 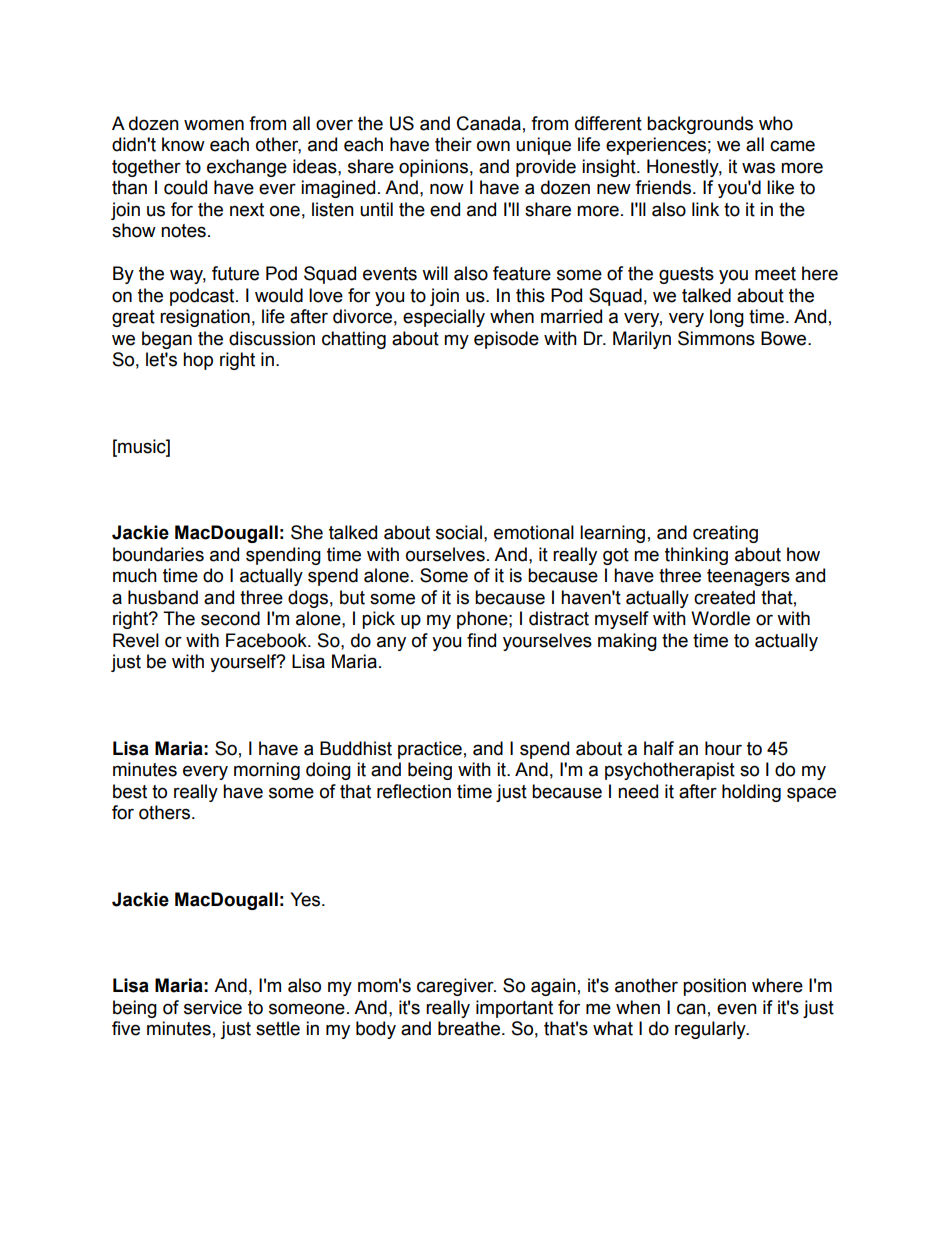 I want to click on hour, so click(x=723, y=748).
